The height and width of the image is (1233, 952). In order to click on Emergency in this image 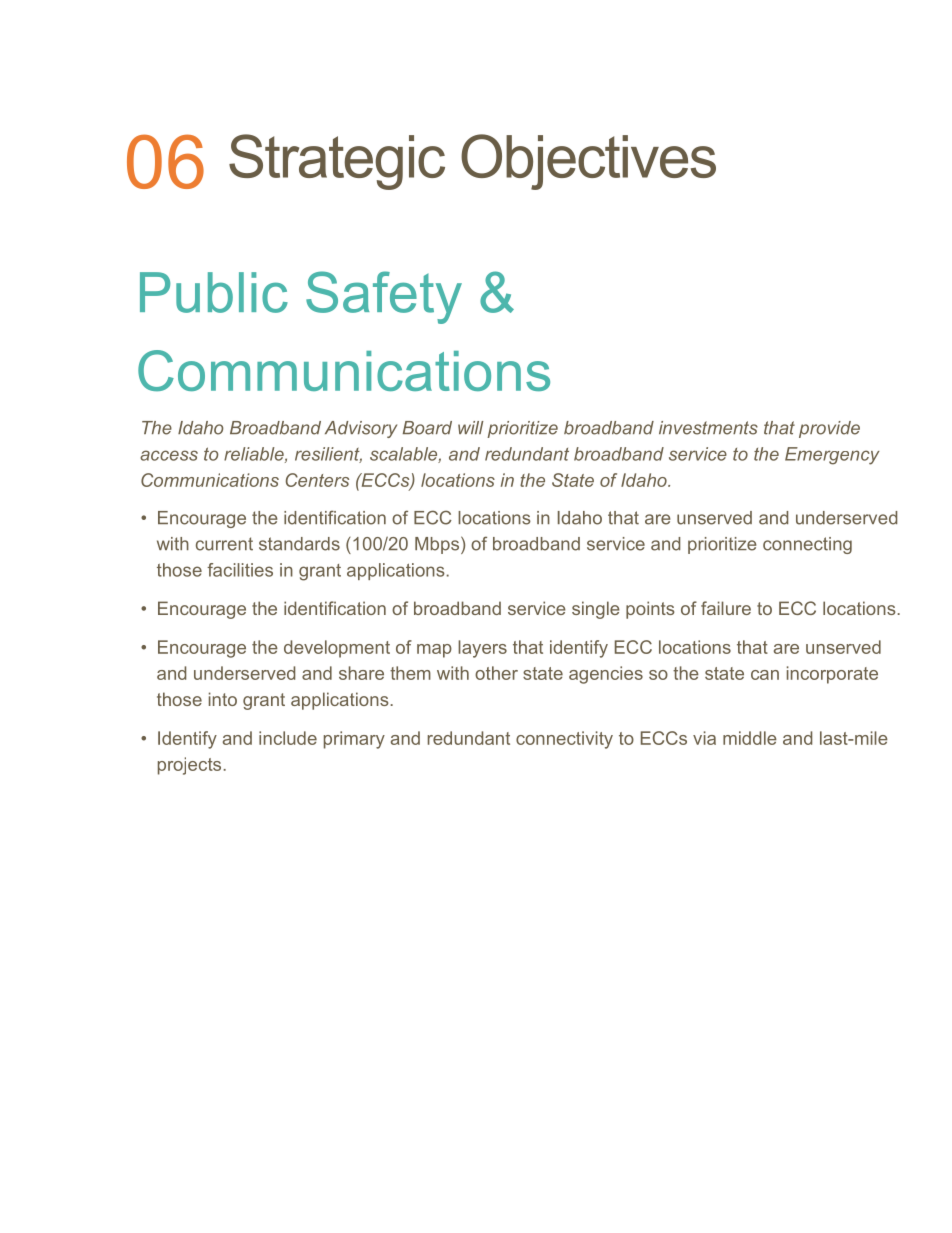, I will do `click(832, 456)`.
